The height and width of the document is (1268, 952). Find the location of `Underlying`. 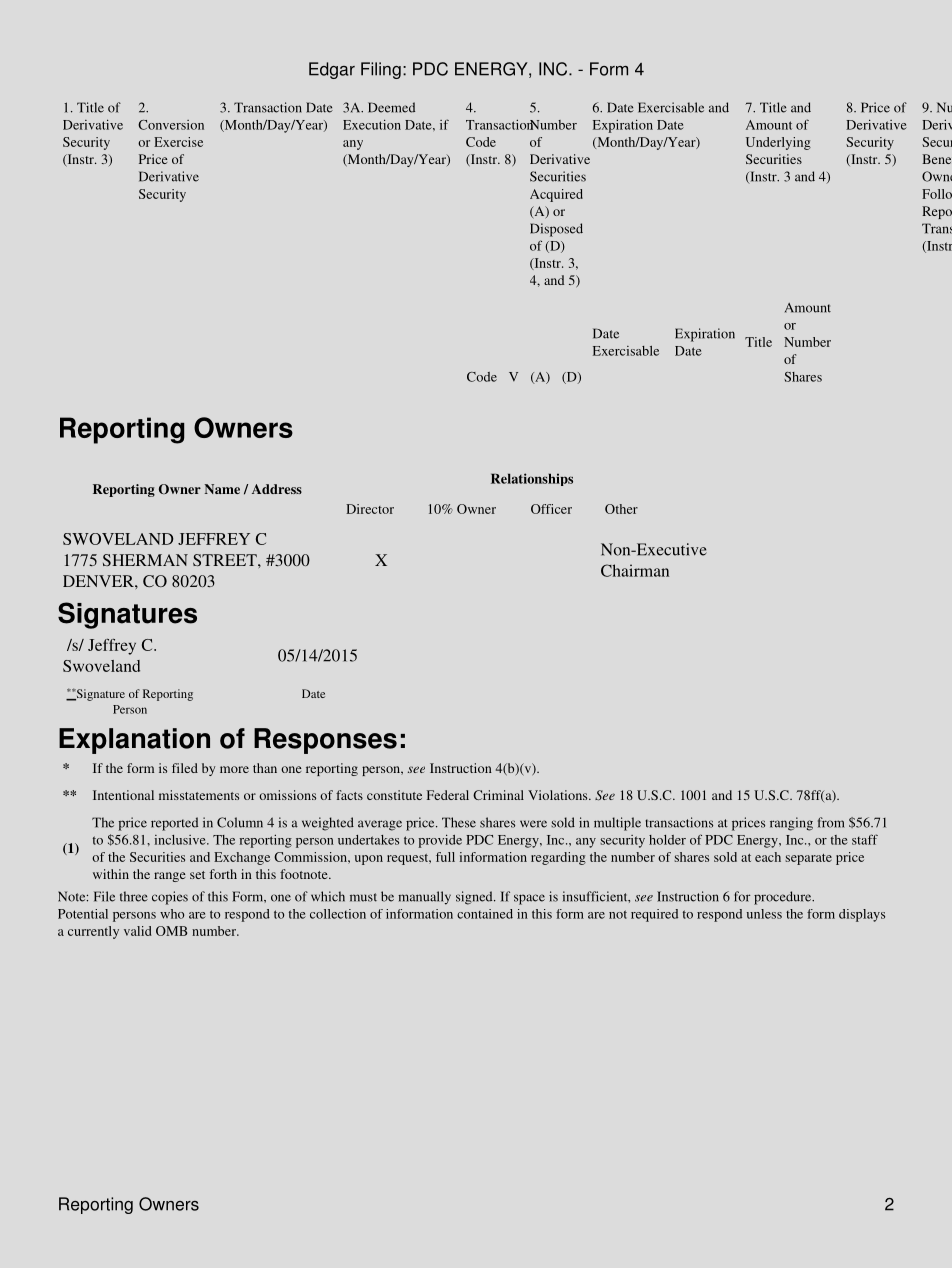

Underlying is located at coordinates (778, 143).
